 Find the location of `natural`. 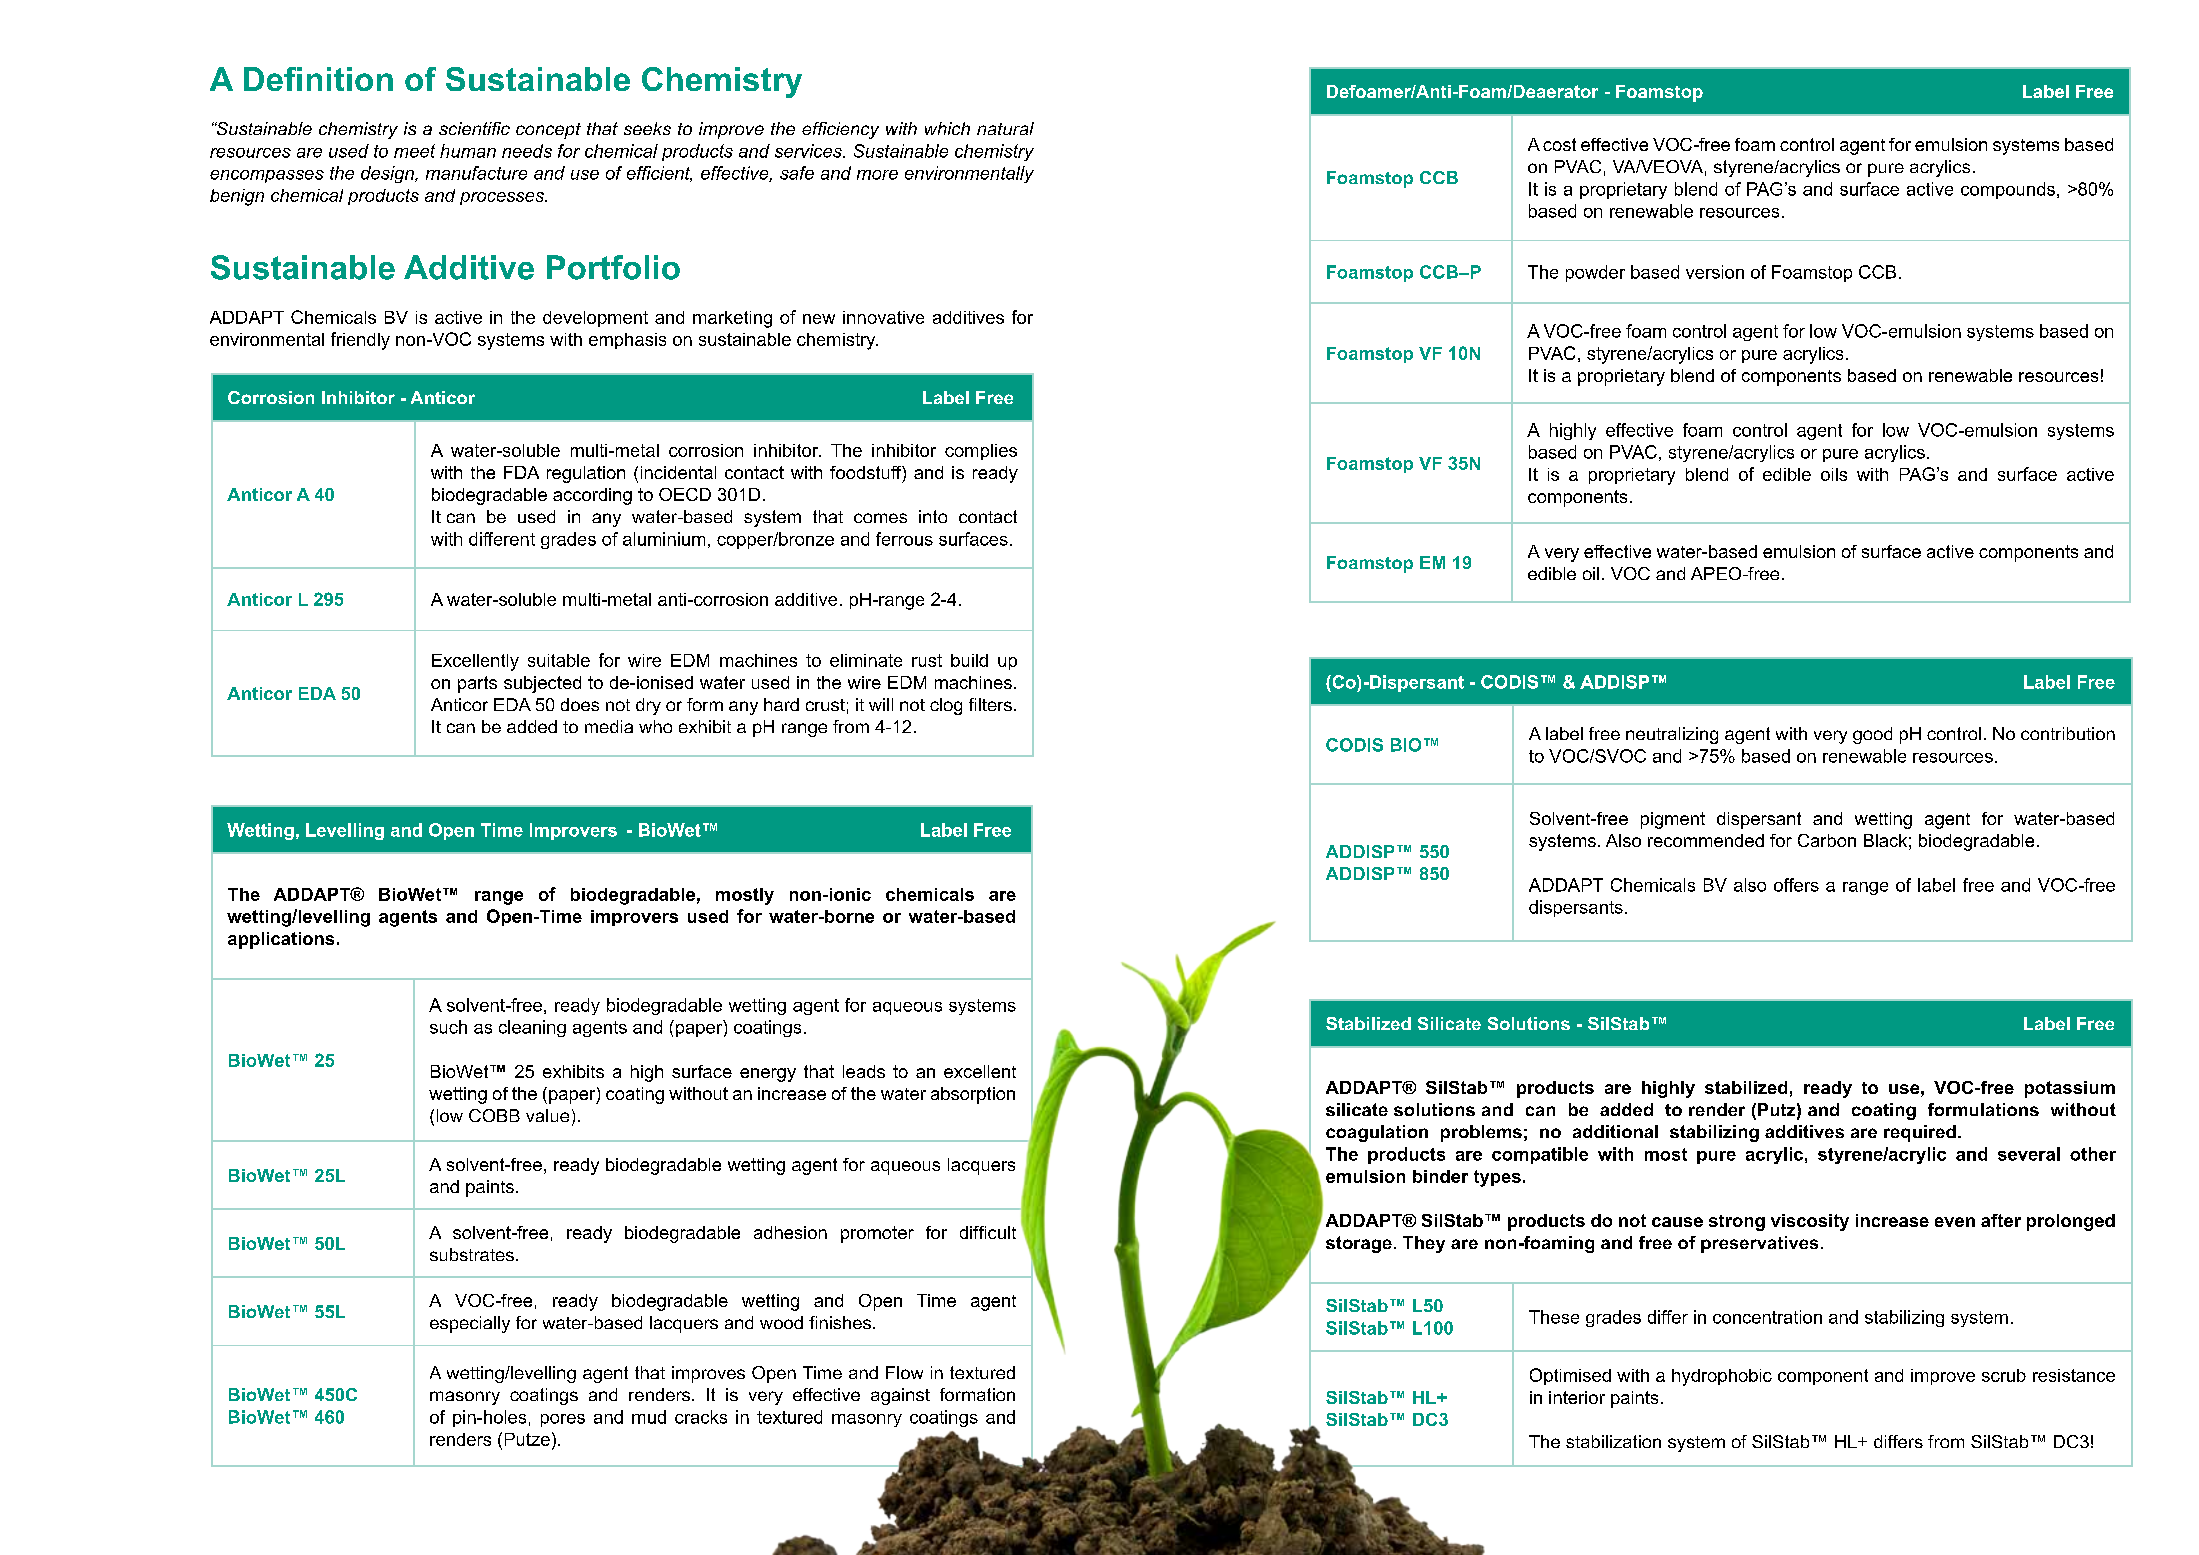

natural is located at coordinates (1005, 128).
